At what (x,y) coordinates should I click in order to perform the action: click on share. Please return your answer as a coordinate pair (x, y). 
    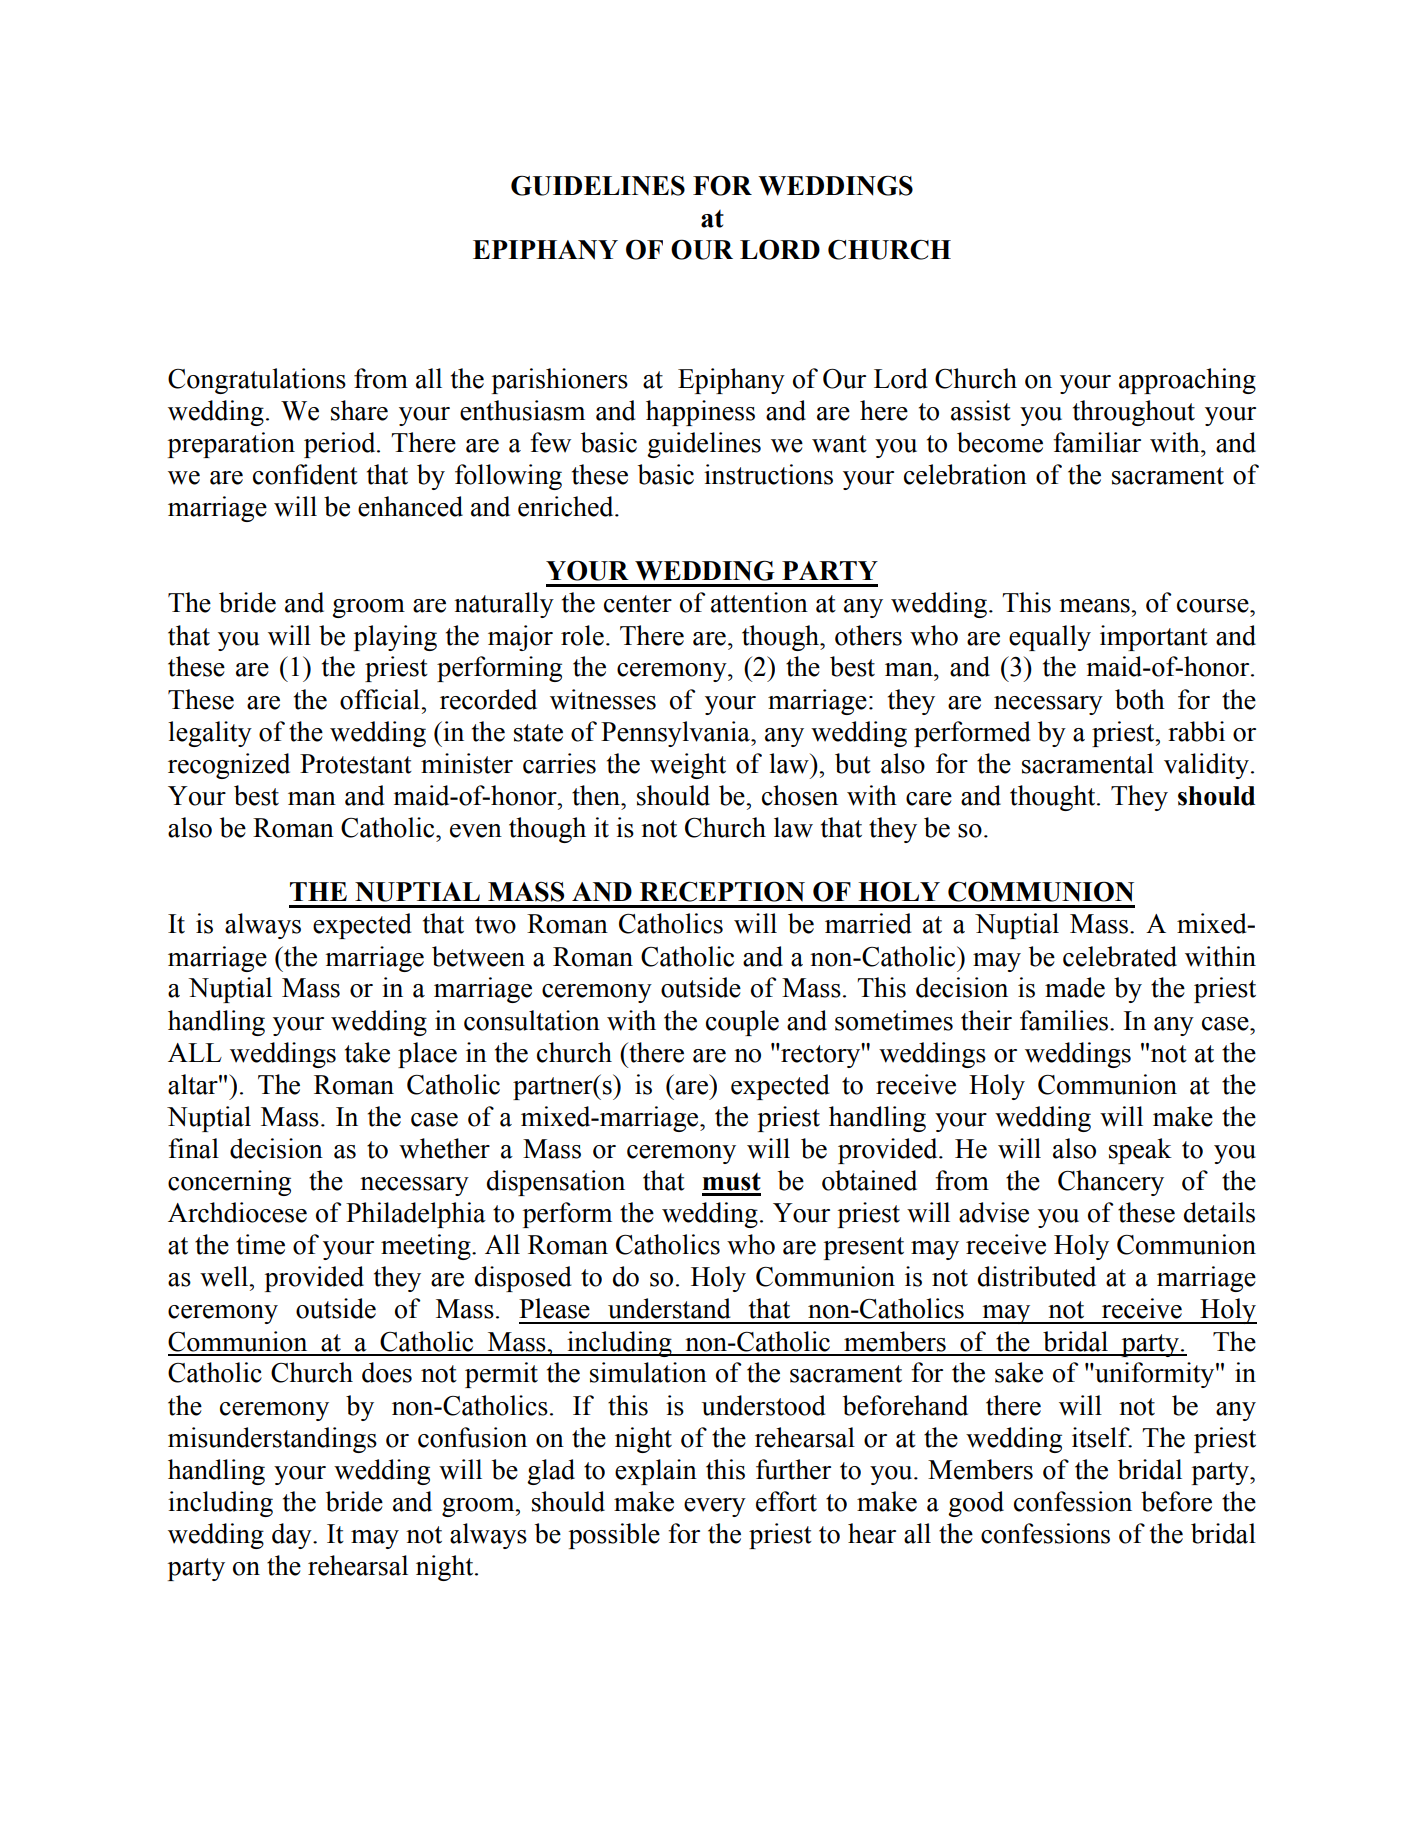
    Looking at the image, I should click on (359, 410).
